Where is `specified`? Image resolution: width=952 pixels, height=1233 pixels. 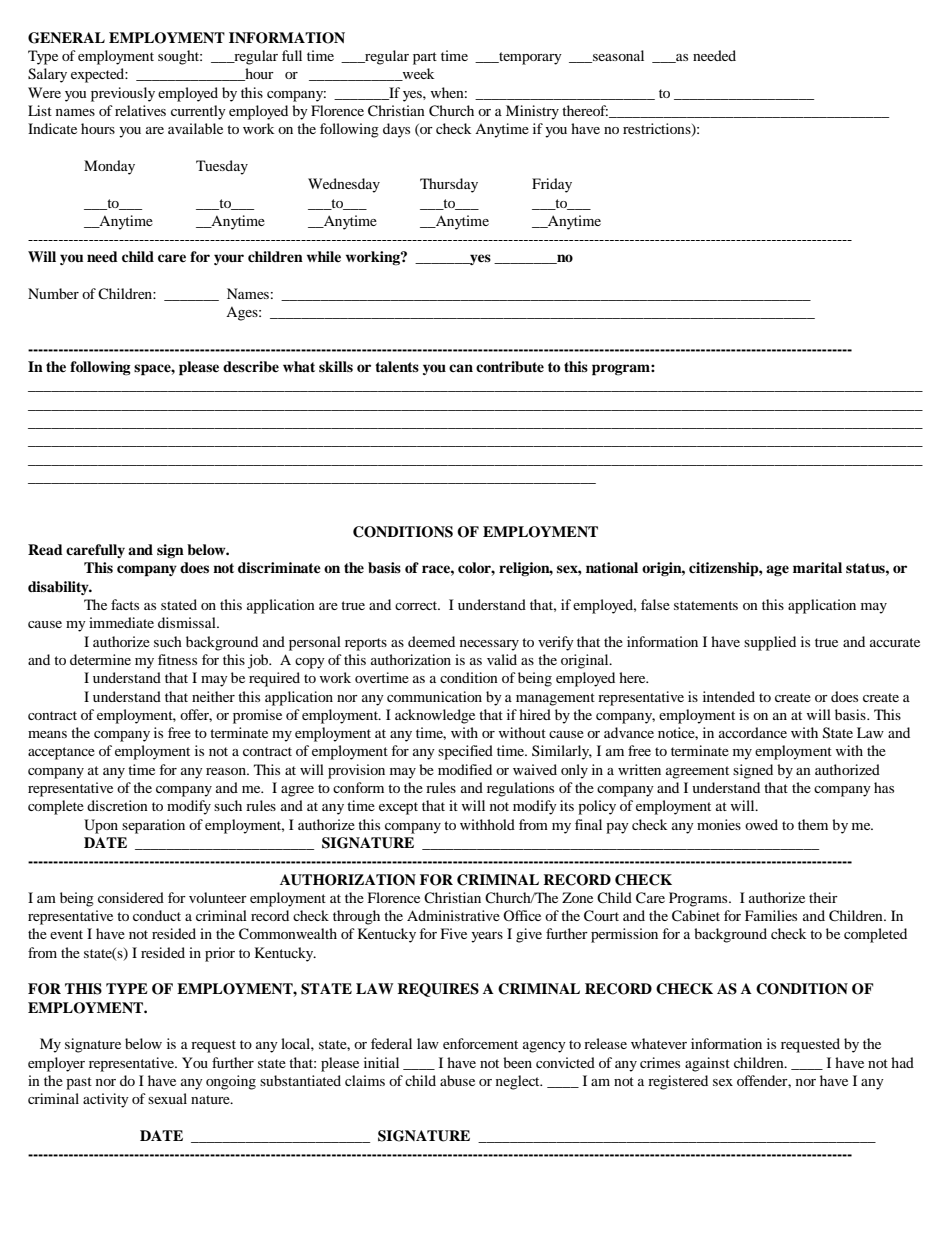
specified is located at coordinates (465, 752).
